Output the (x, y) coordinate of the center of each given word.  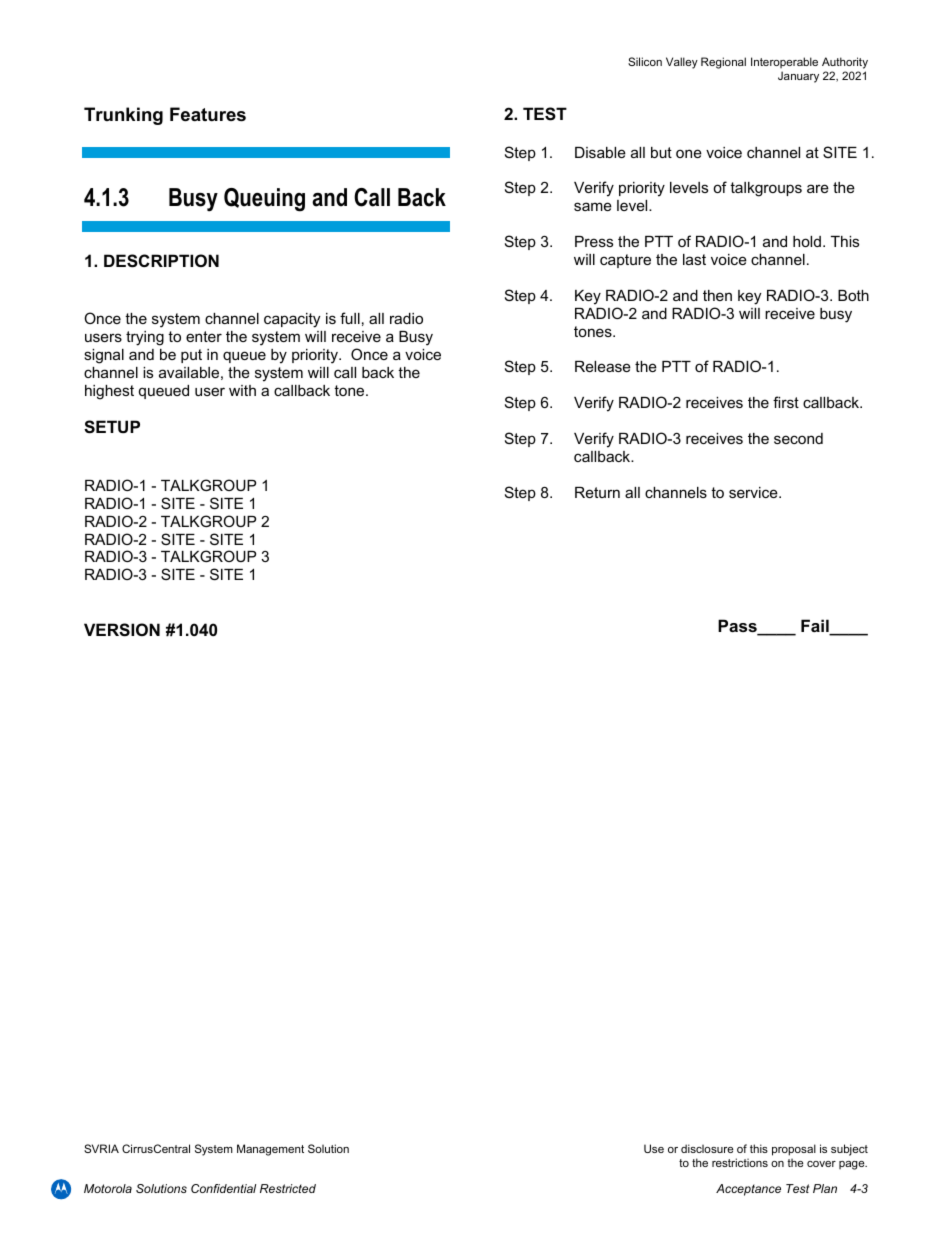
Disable (600, 152)
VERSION (122, 630)
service (754, 492)
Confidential (223, 1188)
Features (208, 114)
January (798, 77)
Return (597, 492)
